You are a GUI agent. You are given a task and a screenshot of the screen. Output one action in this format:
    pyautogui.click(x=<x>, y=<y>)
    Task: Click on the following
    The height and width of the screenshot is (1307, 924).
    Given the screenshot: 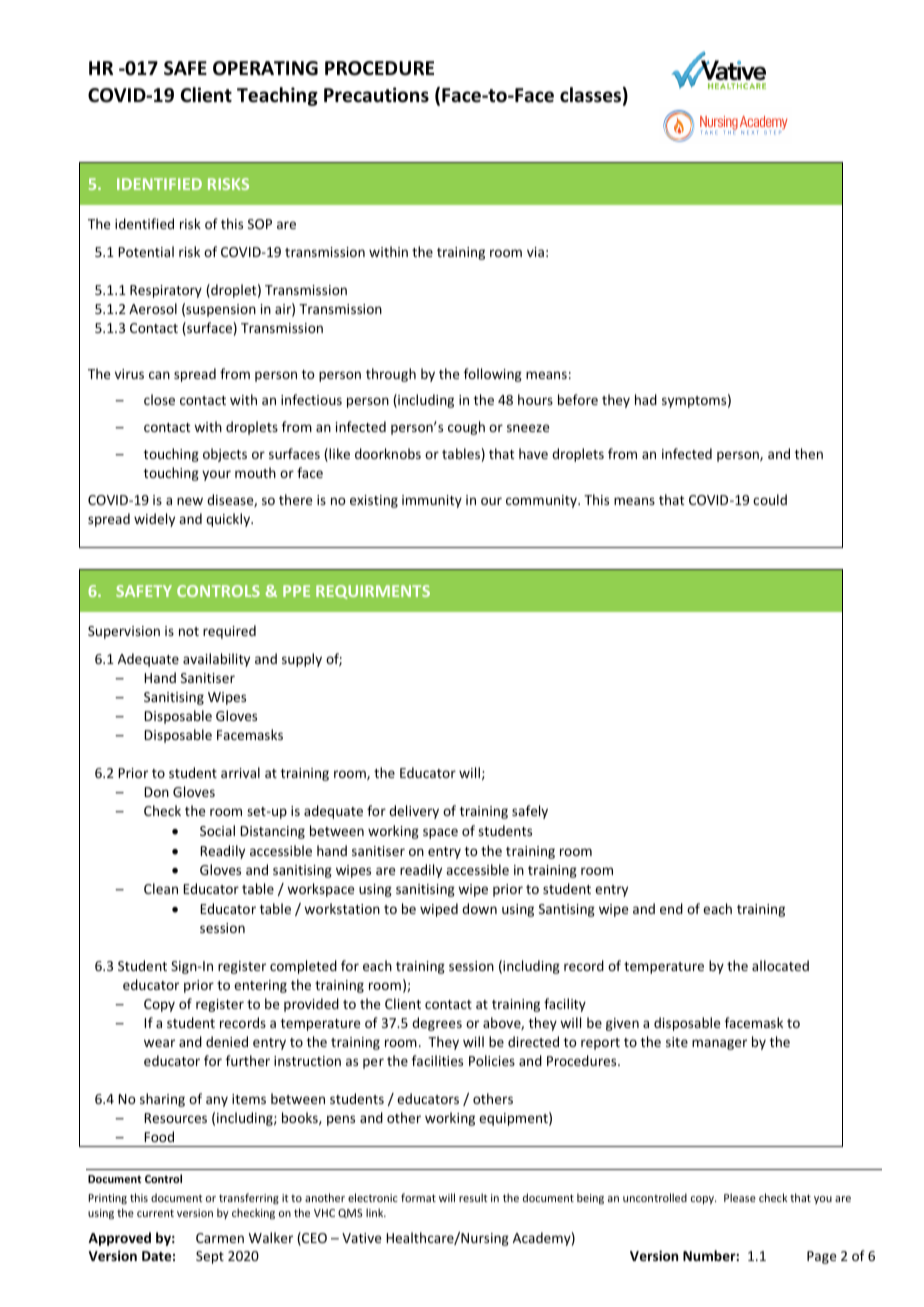 What is the action you would take?
    pyautogui.click(x=493, y=375)
